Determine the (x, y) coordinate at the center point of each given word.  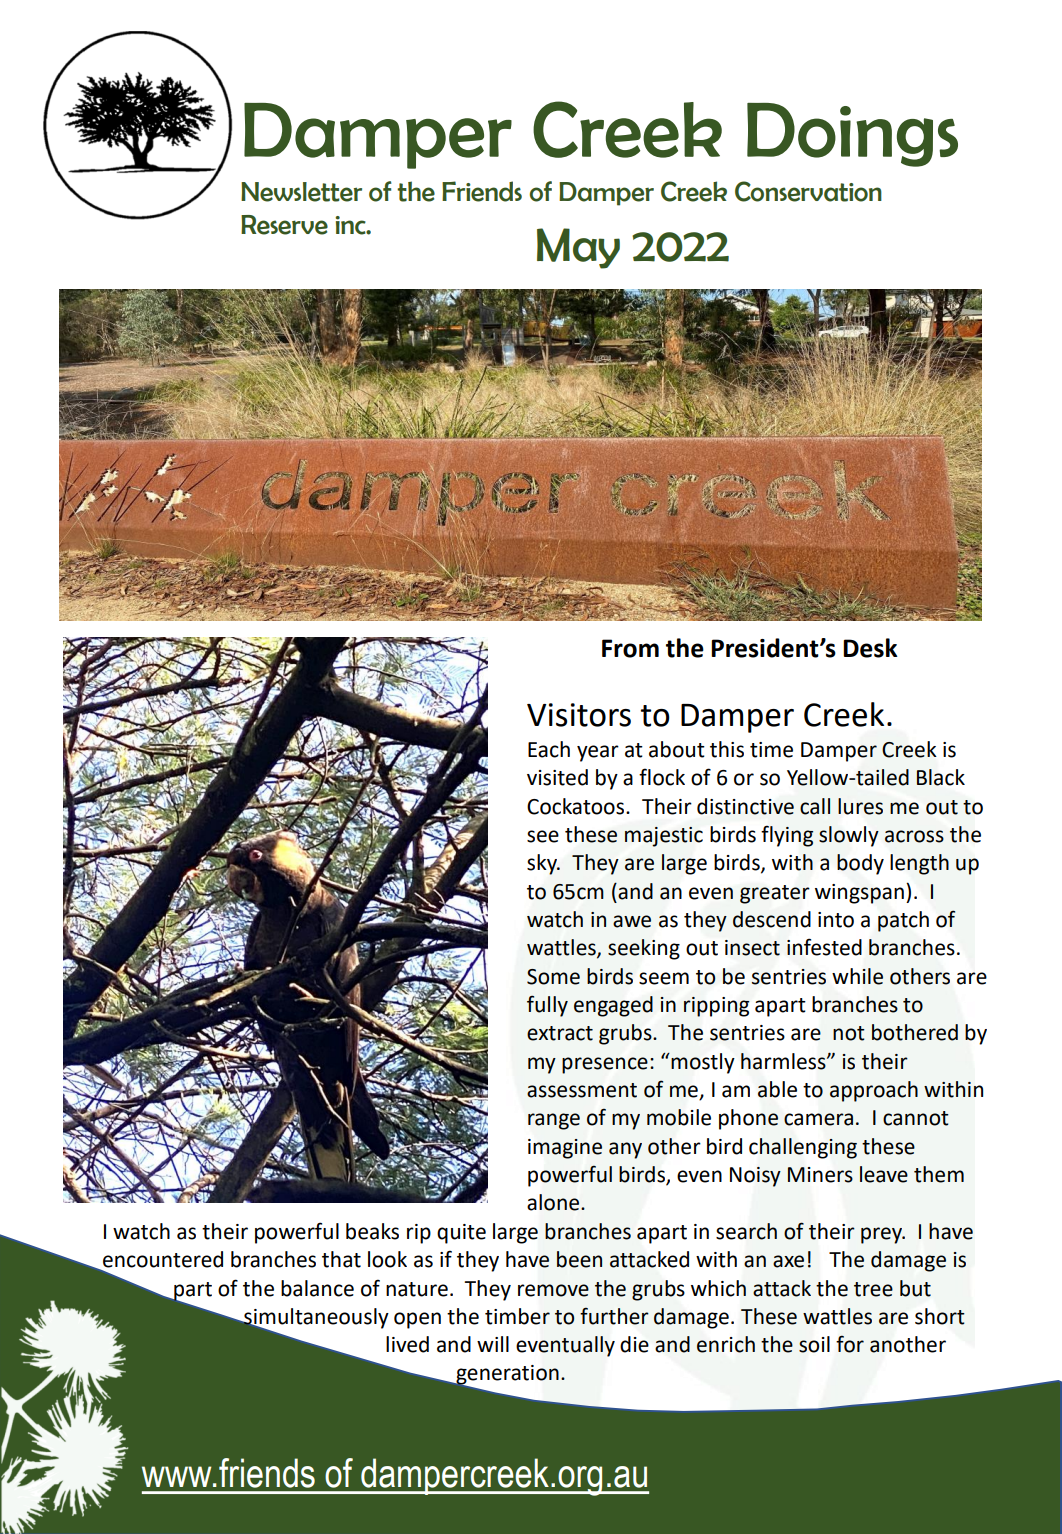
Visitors (579, 715)
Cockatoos (577, 806)
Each (549, 749)
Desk (870, 648)
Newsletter (301, 192)
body (860, 864)
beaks (372, 1231)
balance (317, 1288)
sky (543, 864)
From (630, 648)
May (578, 248)
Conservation (808, 191)
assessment (582, 1090)
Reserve (284, 225)
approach (874, 1091)
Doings (852, 135)
